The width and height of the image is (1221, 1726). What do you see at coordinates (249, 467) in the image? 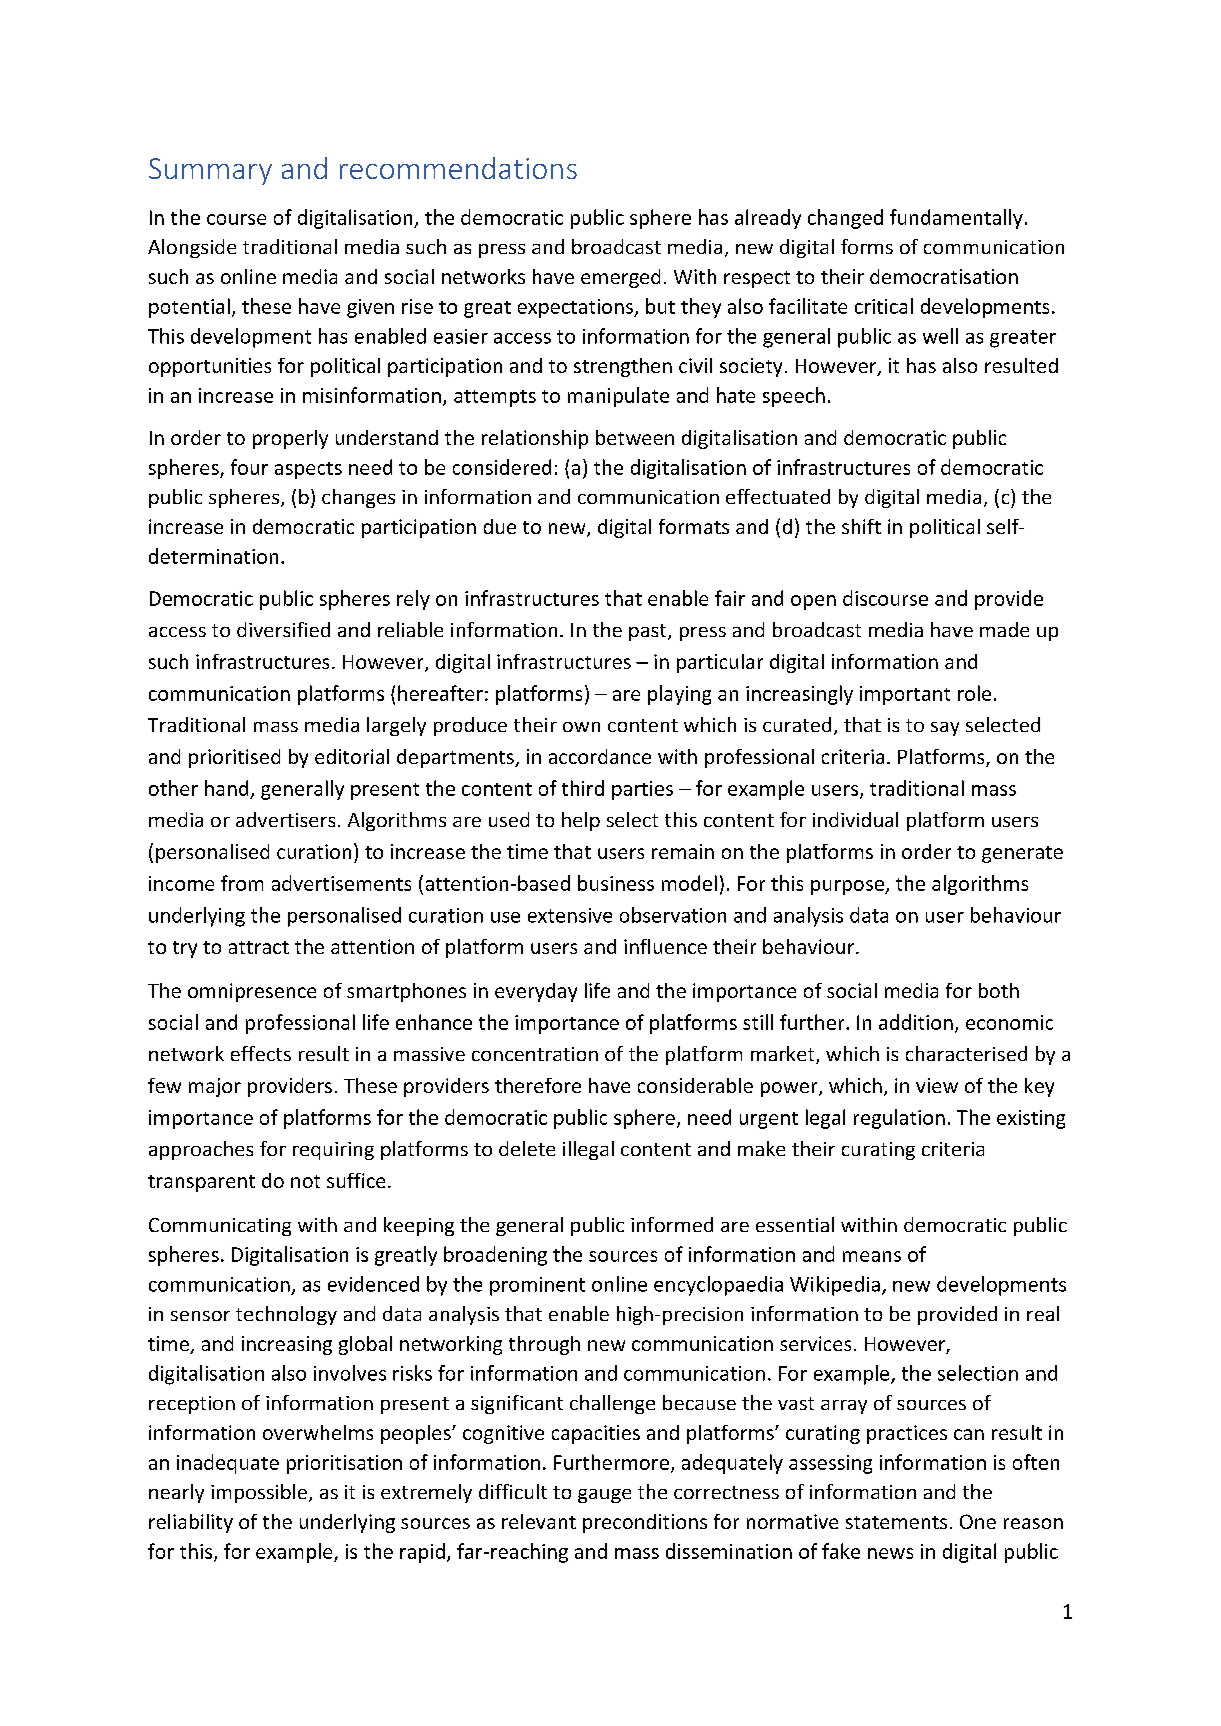
I see `four` at bounding box center [249, 467].
